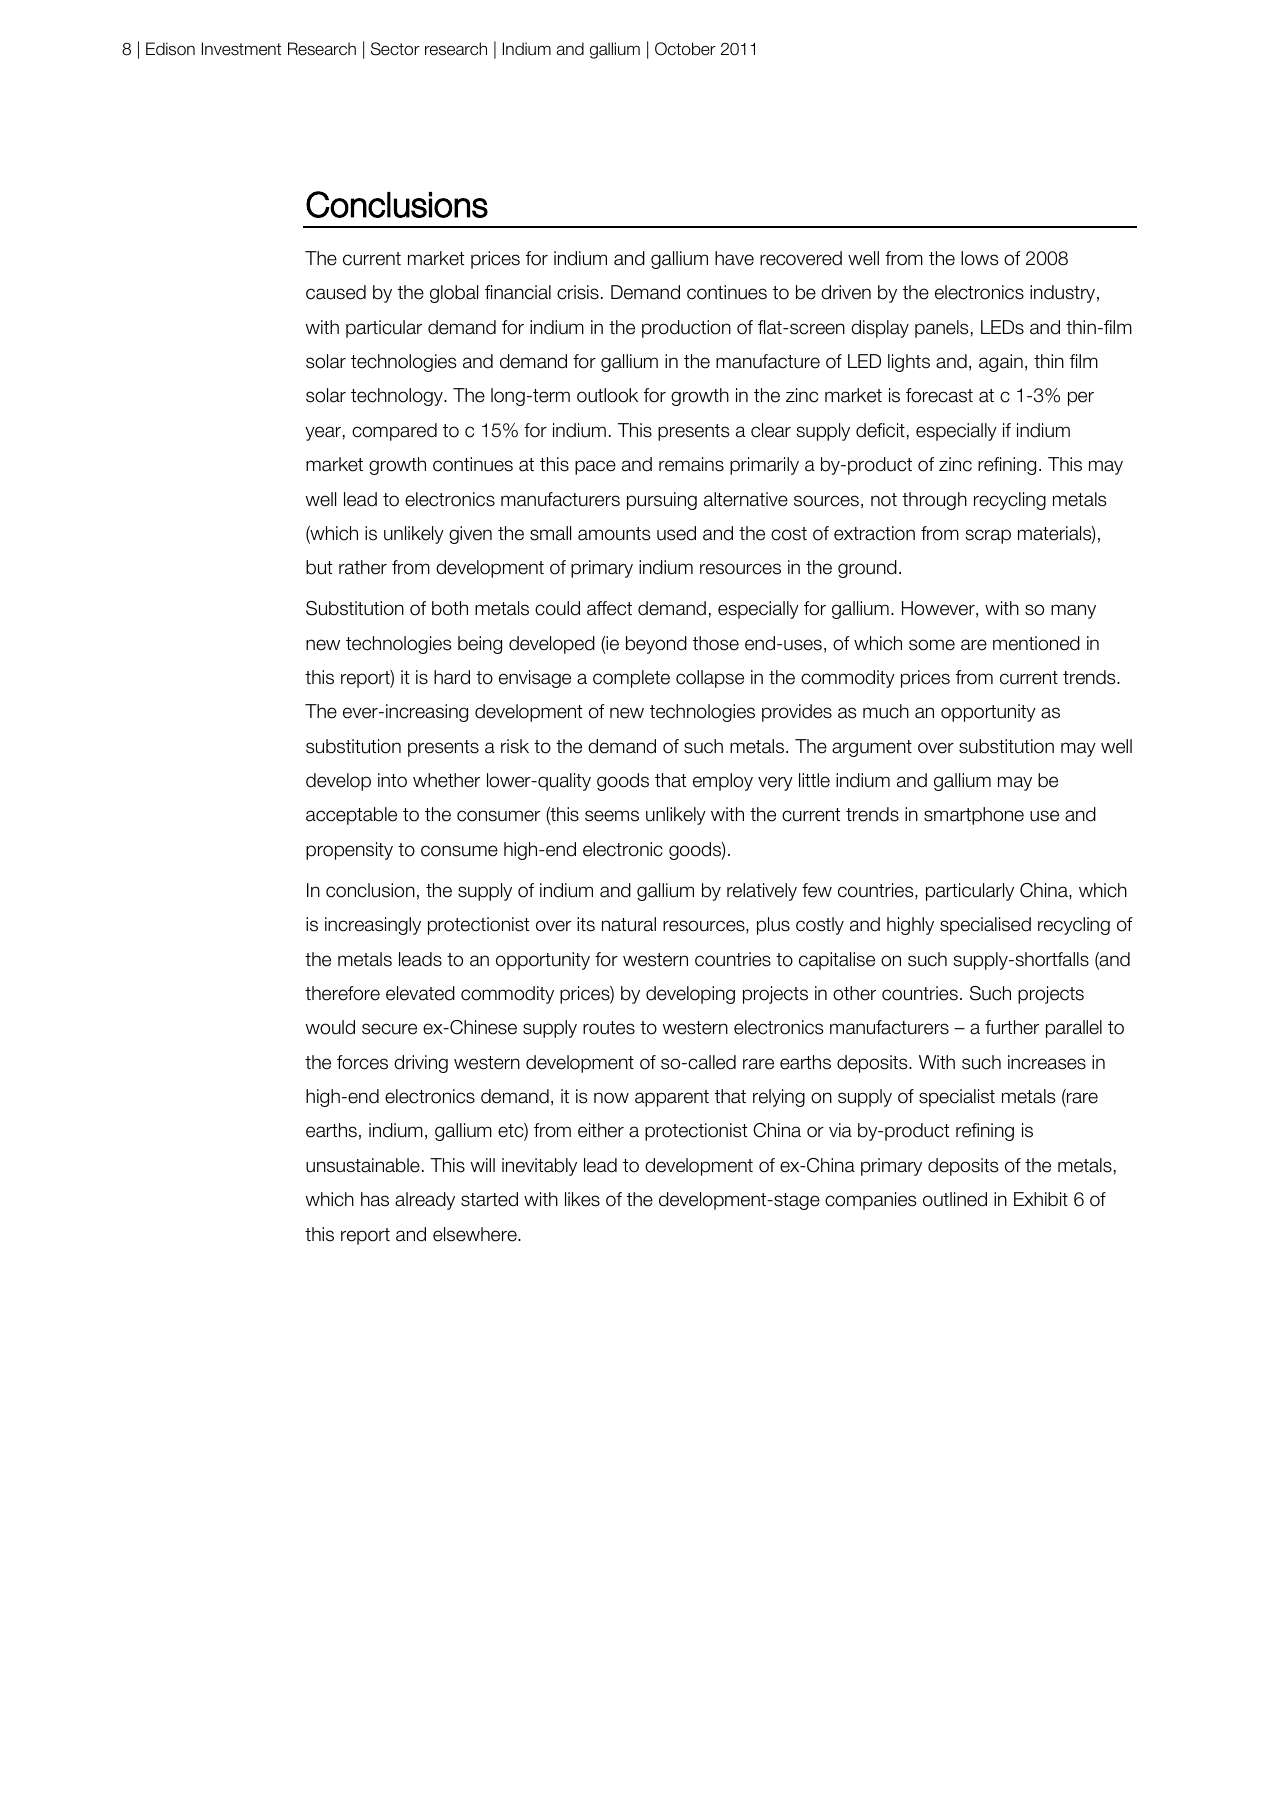 This page has width=1284, height=1816. What do you see at coordinates (607, 395) in the page?
I see `outlook` at bounding box center [607, 395].
